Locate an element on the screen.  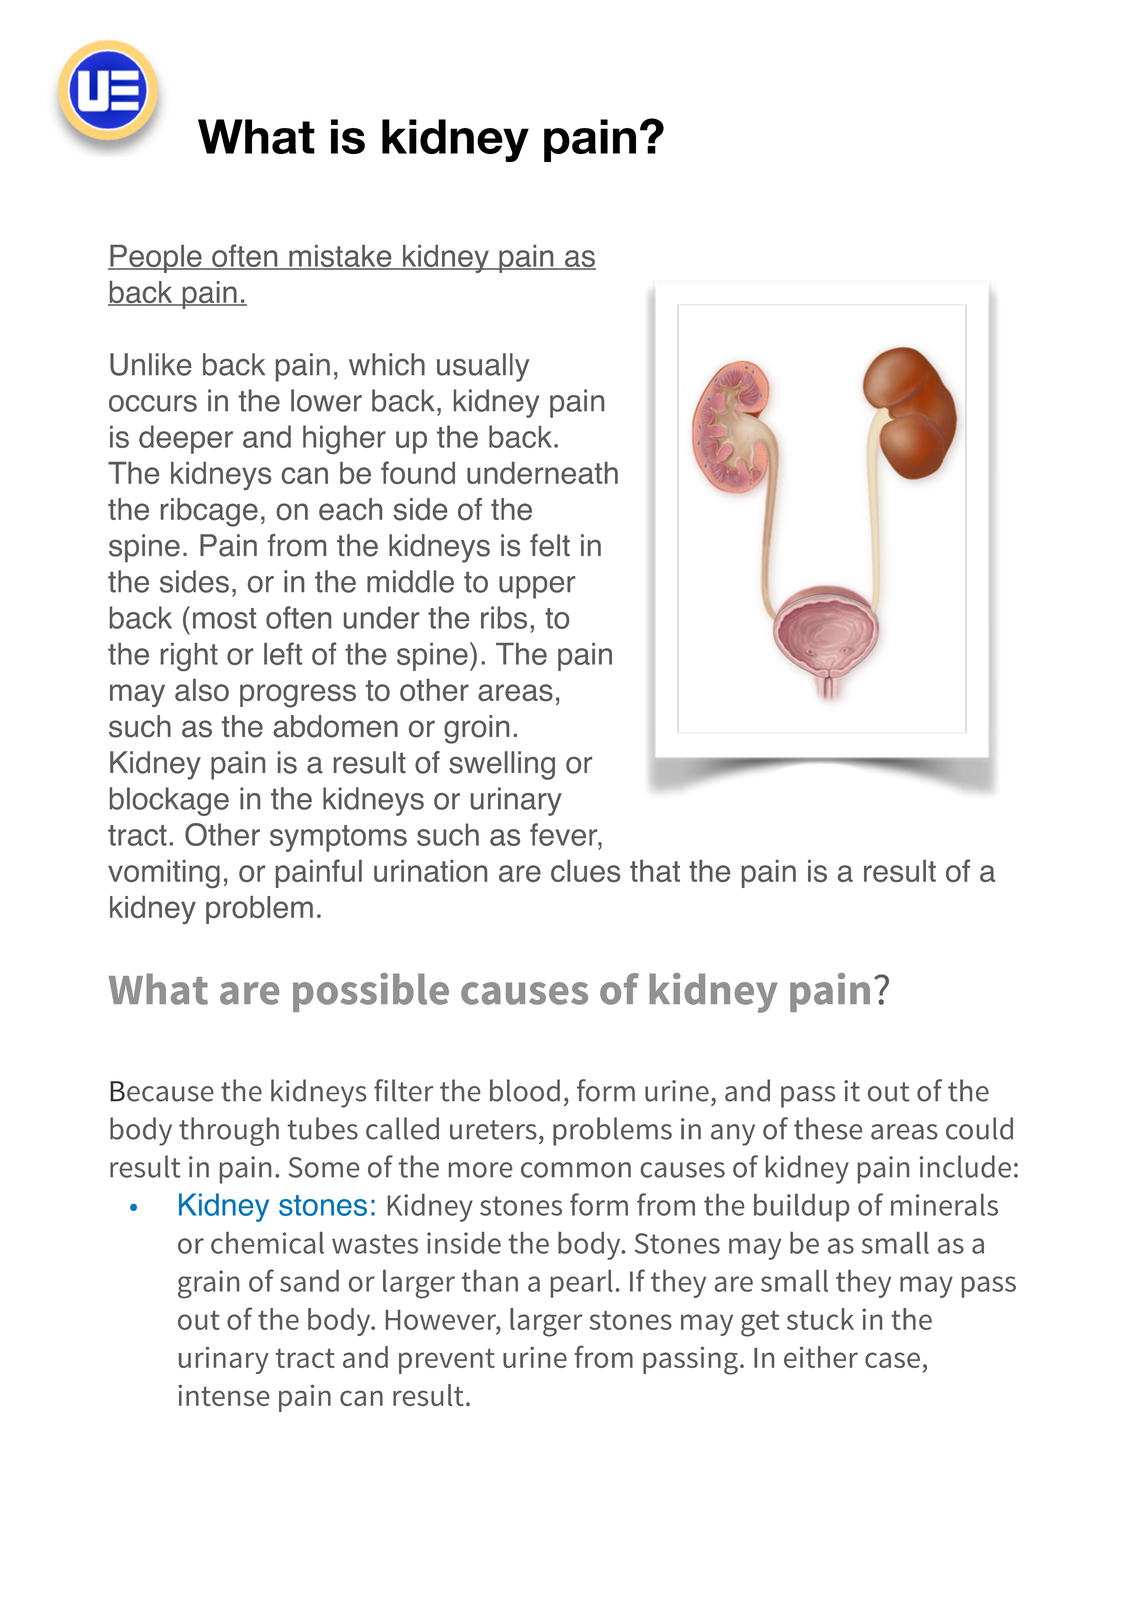
clues is located at coordinates (585, 871).
